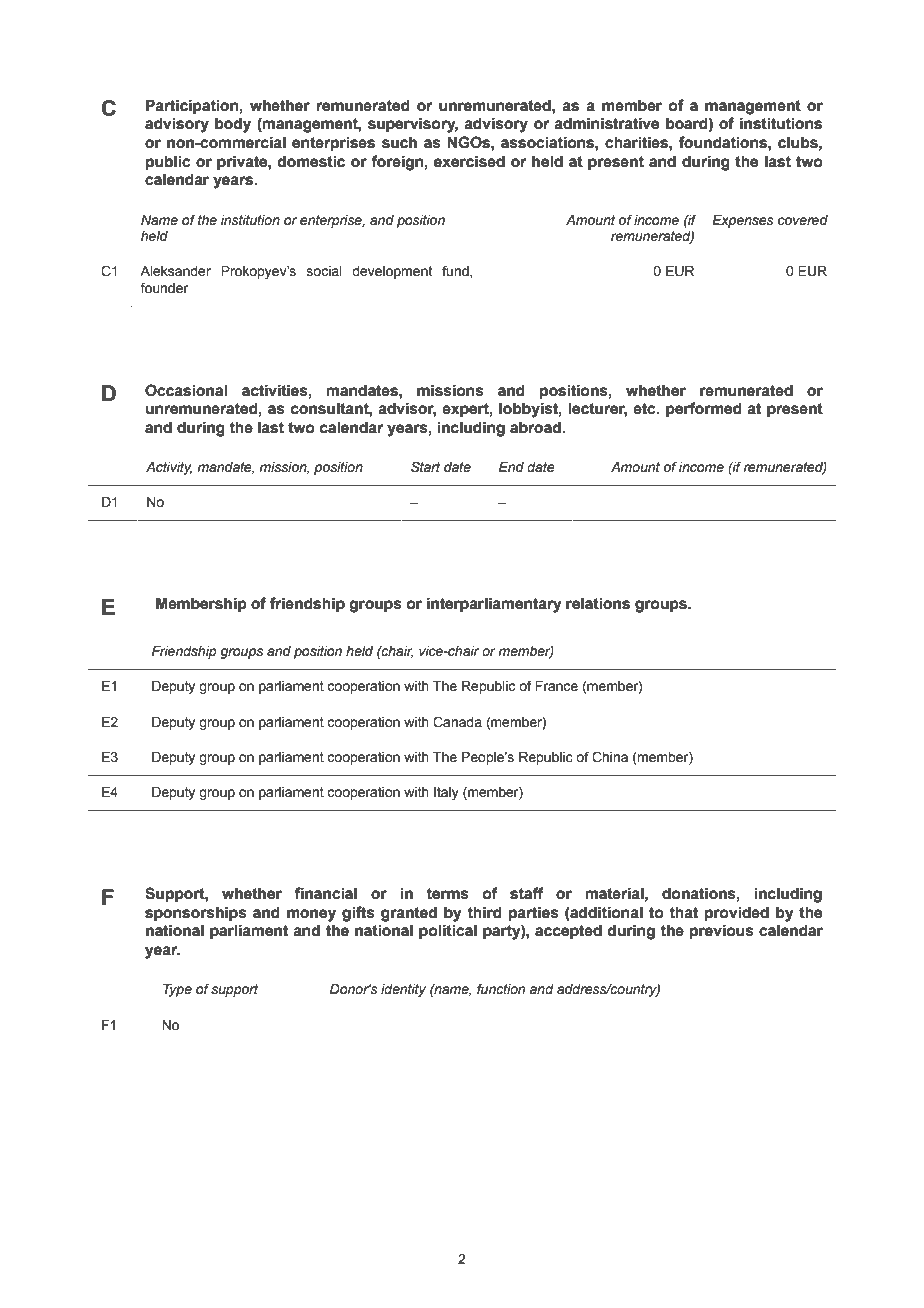 The image size is (924, 1308). What do you see at coordinates (169, 468) in the screenshot?
I see `Activity` at bounding box center [169, 468].
